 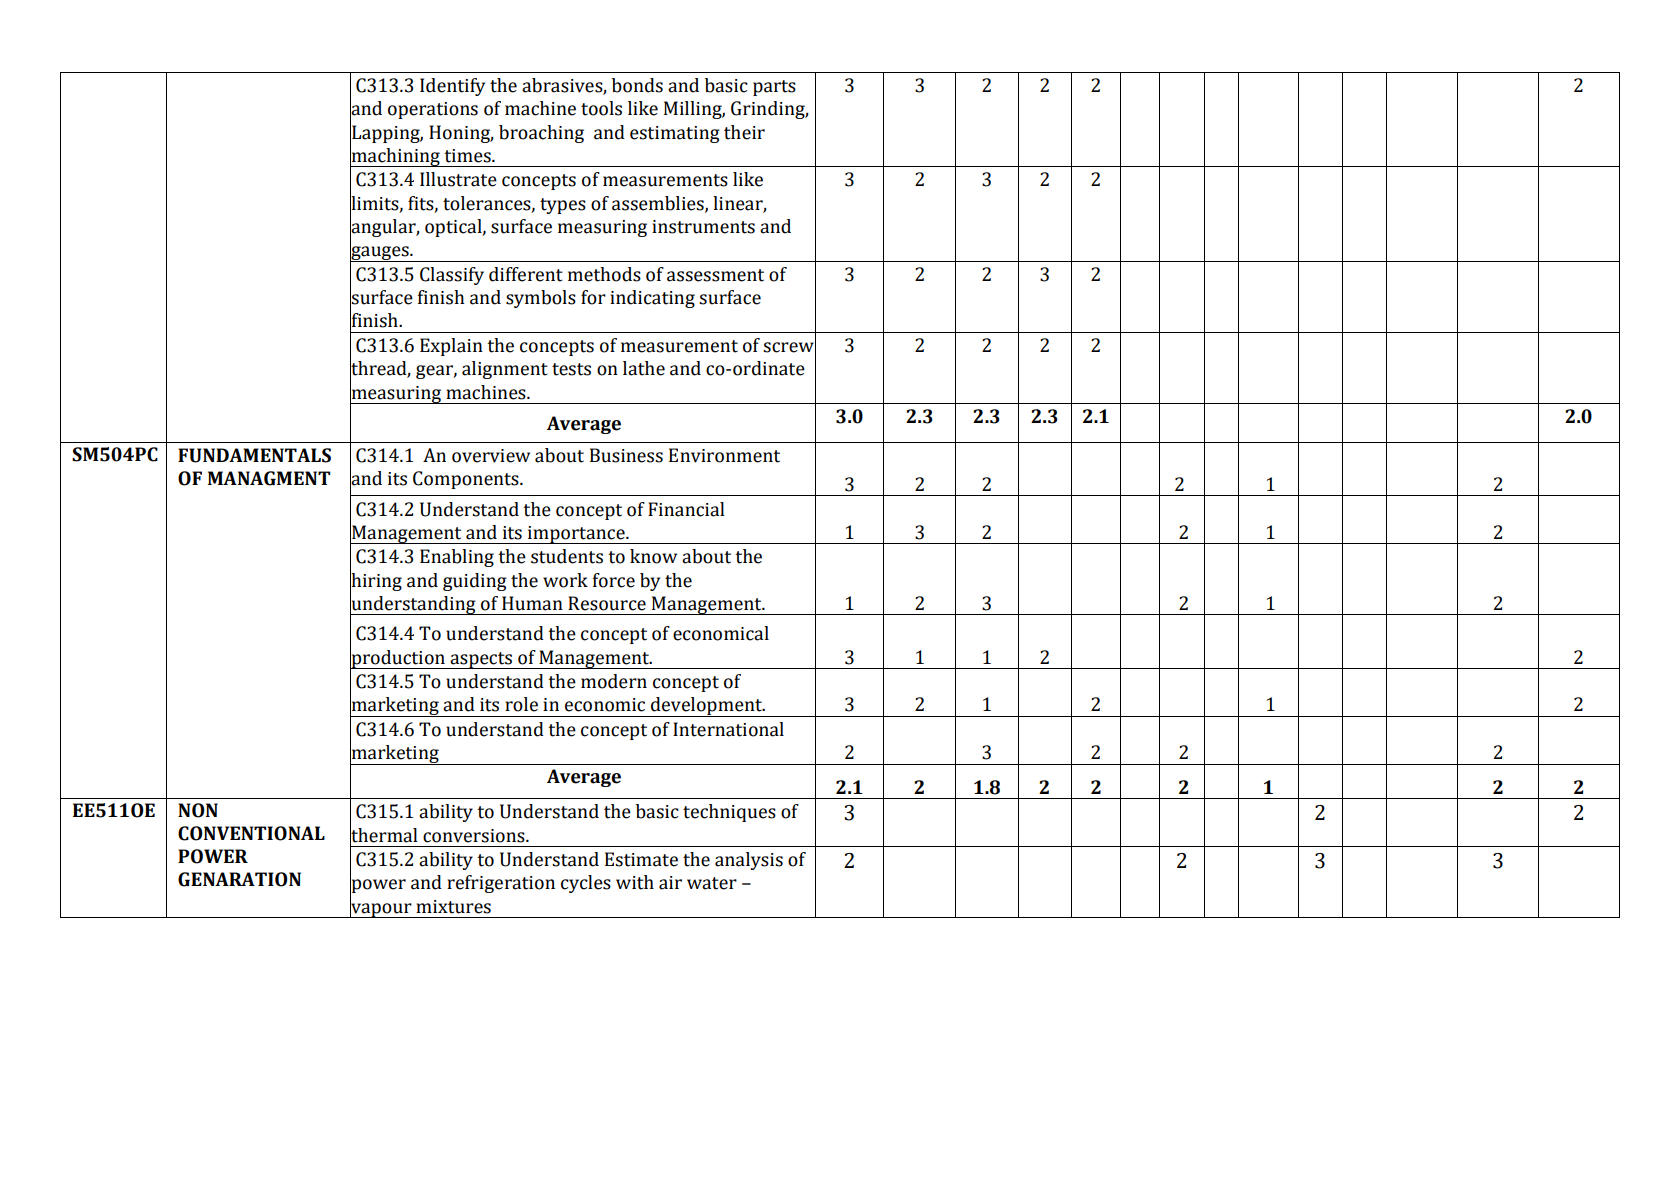 I want to click on FUNDAMENTALS, so click(x=254, y=455).
